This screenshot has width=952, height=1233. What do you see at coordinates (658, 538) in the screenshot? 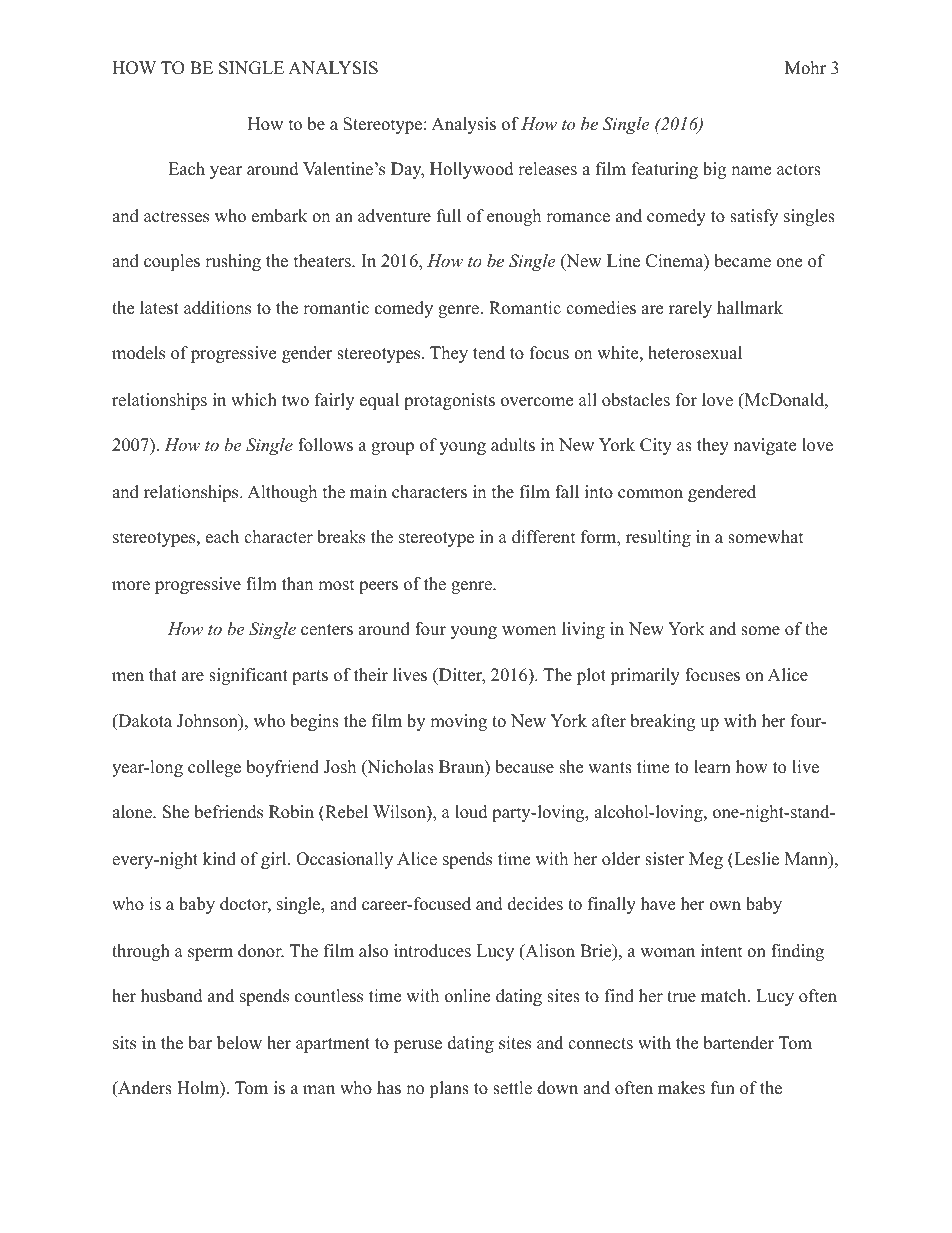
I see `resulting` at bounding box center [658, 538].
